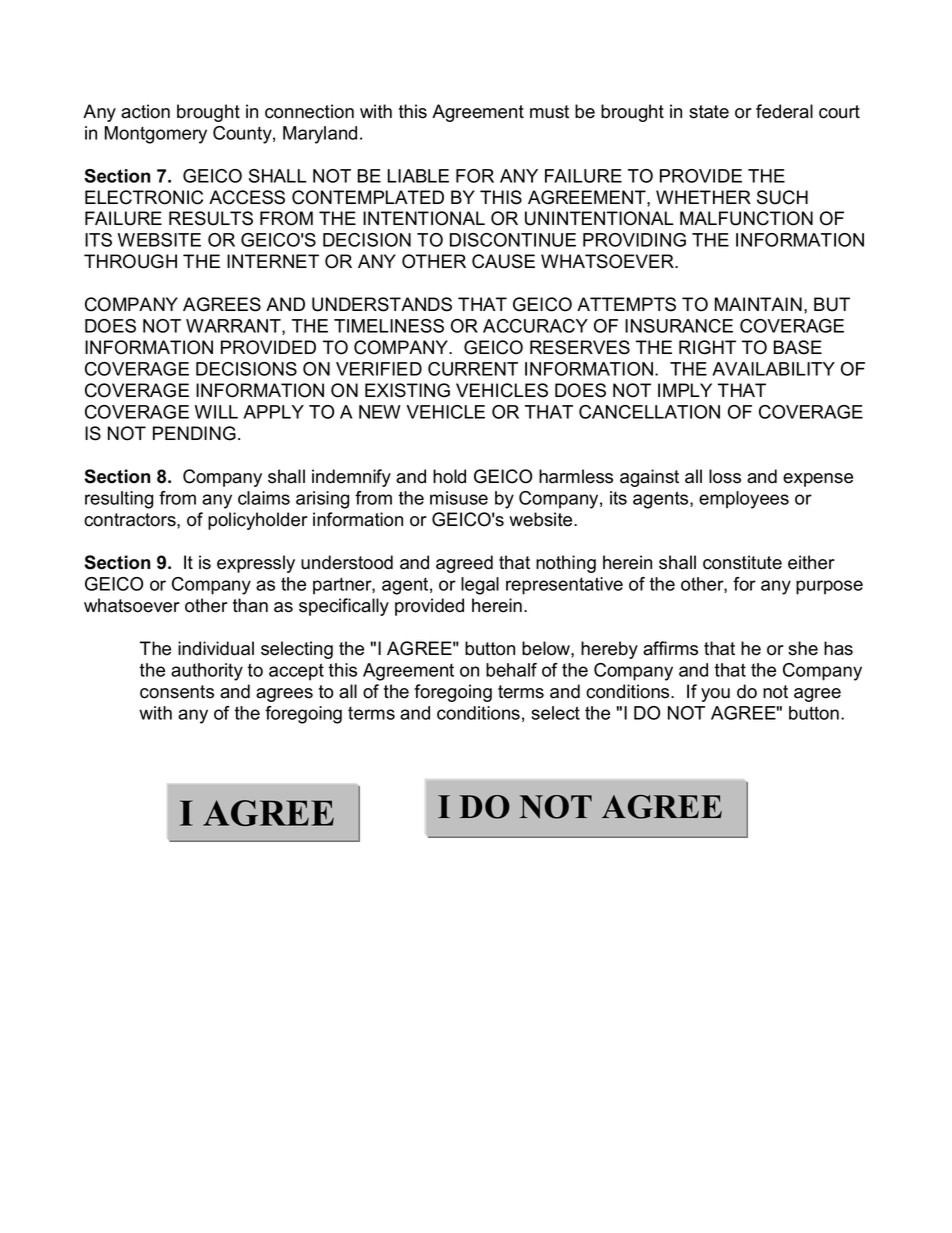  I want to click on constitute, so click(742, 562).
